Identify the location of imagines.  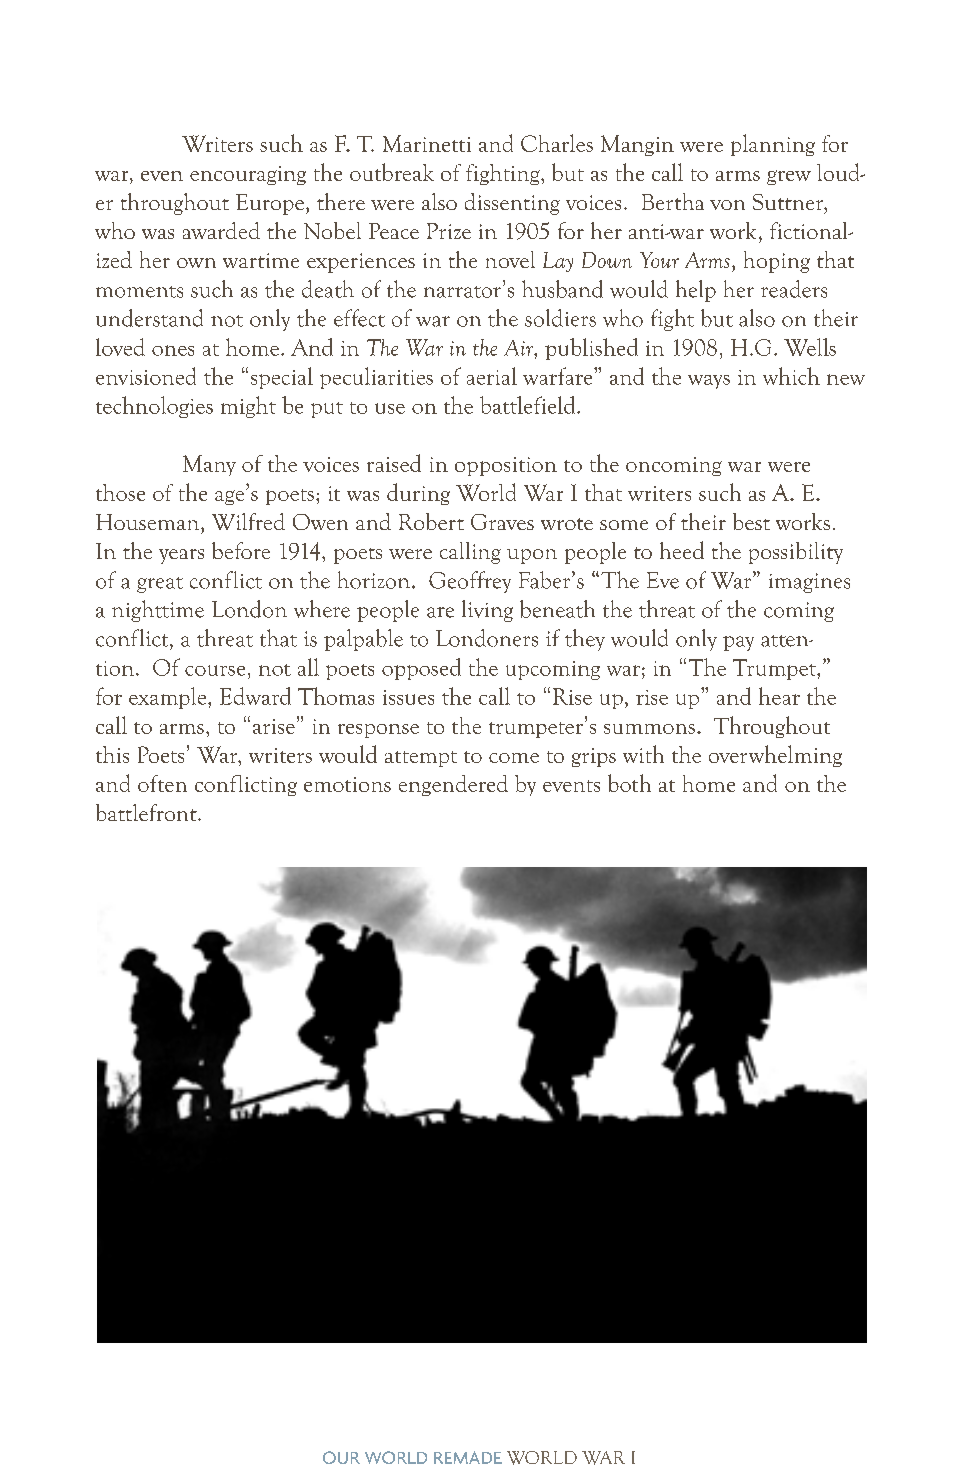
(809, 583).
